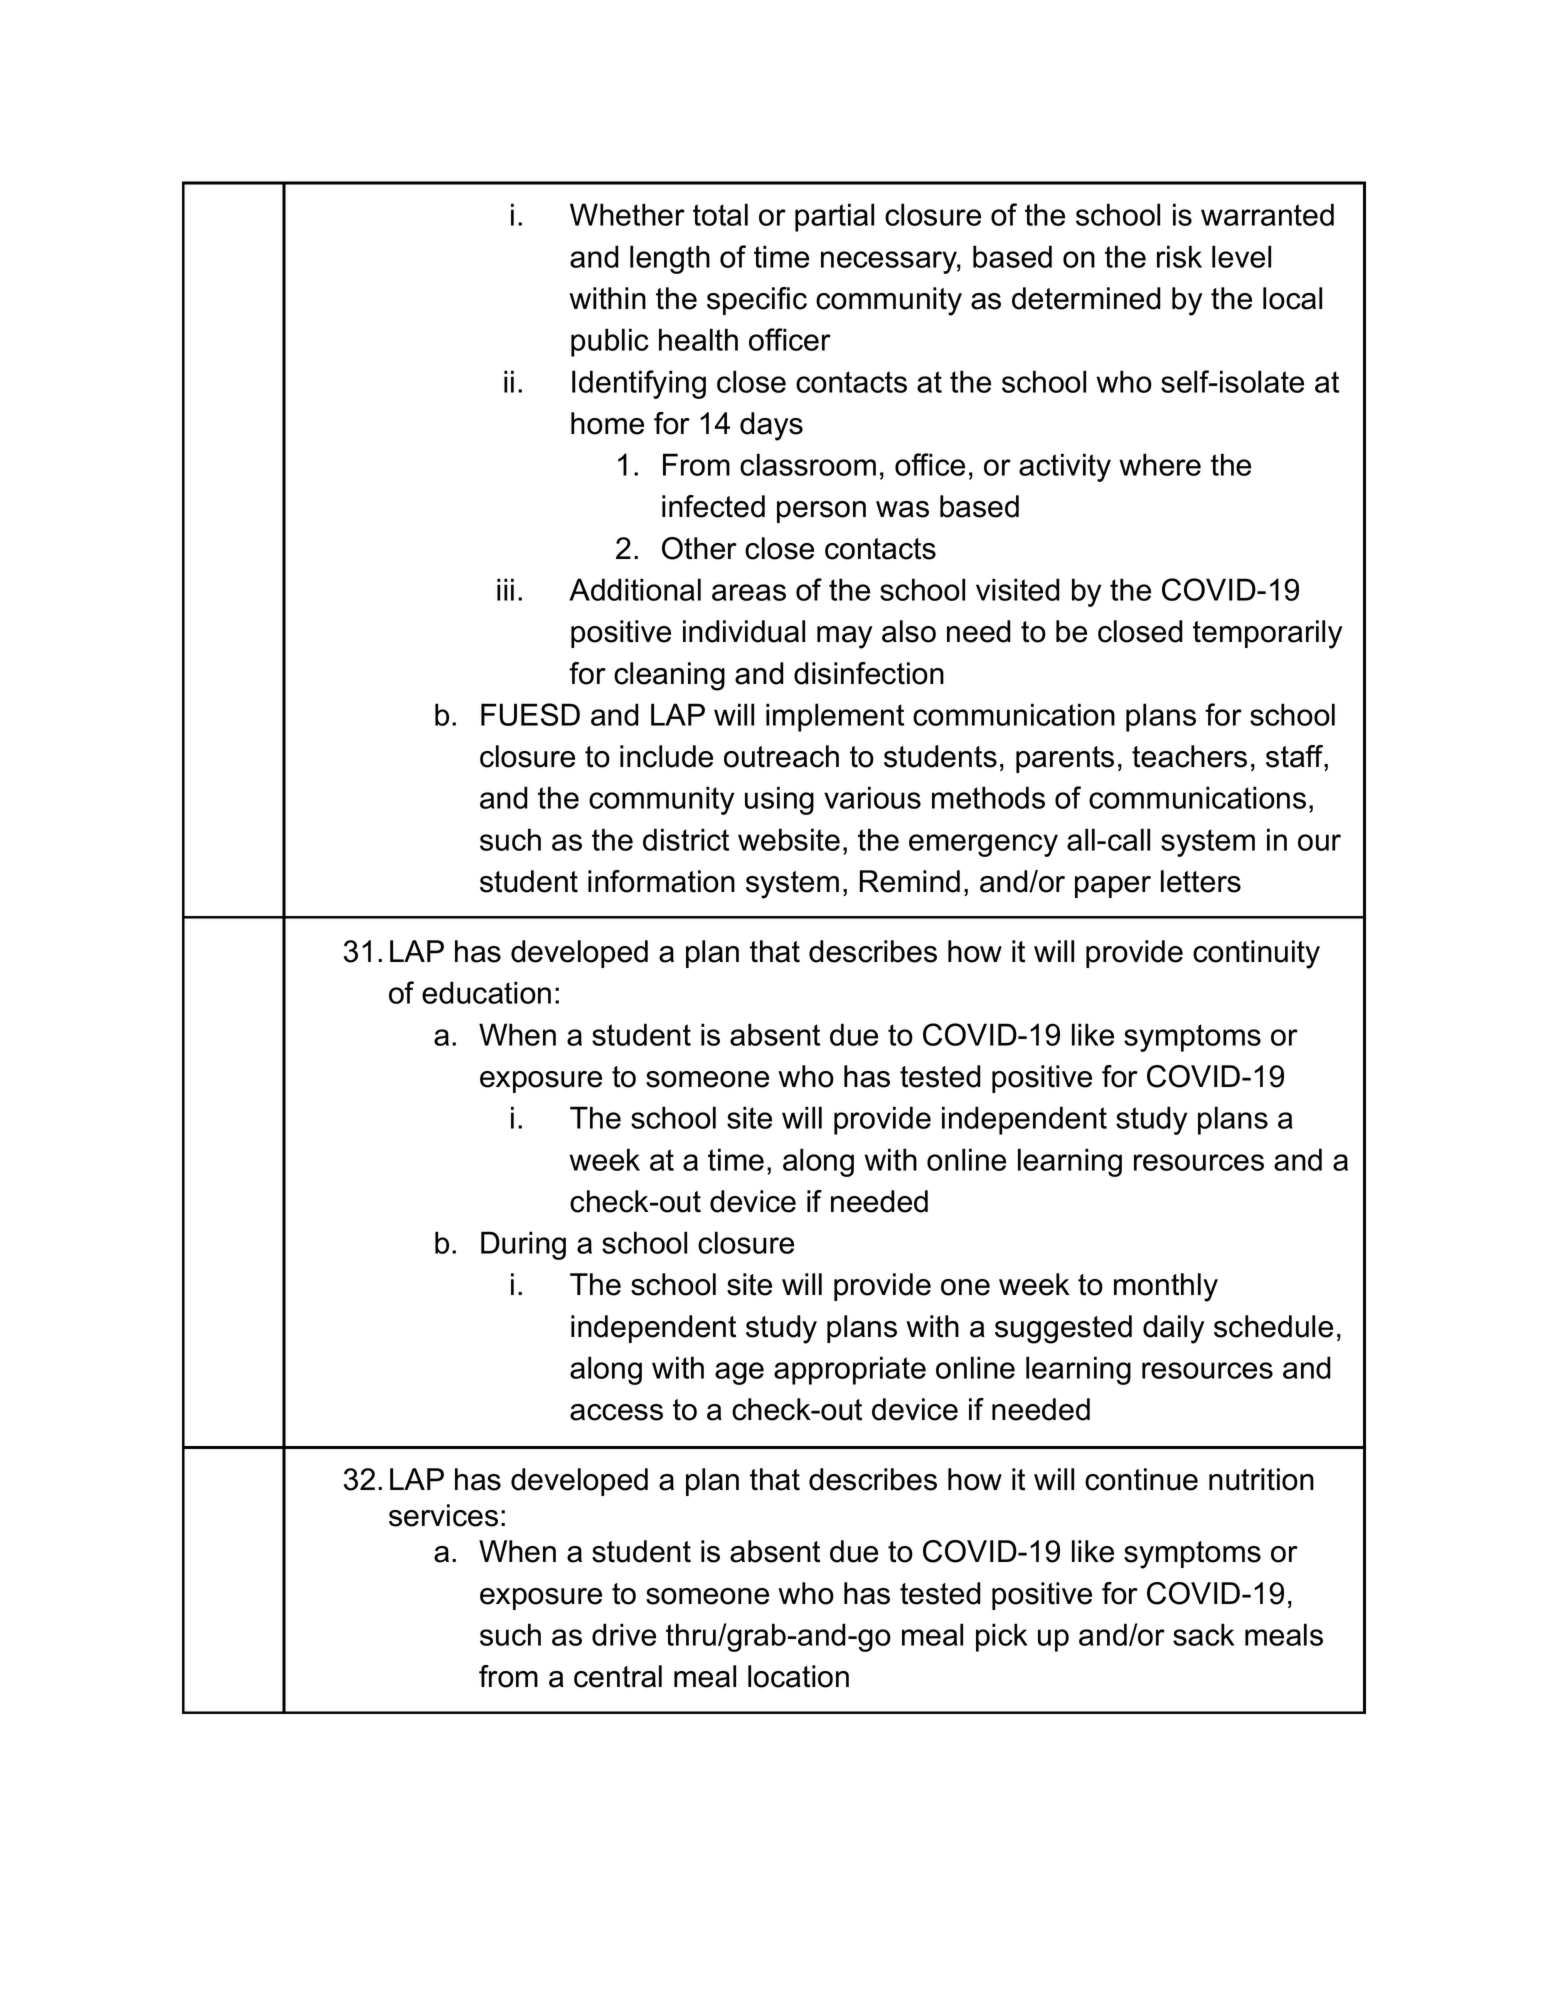  Describe the element at coordinates (834, 217) in the page. I see `partial` at that location.
